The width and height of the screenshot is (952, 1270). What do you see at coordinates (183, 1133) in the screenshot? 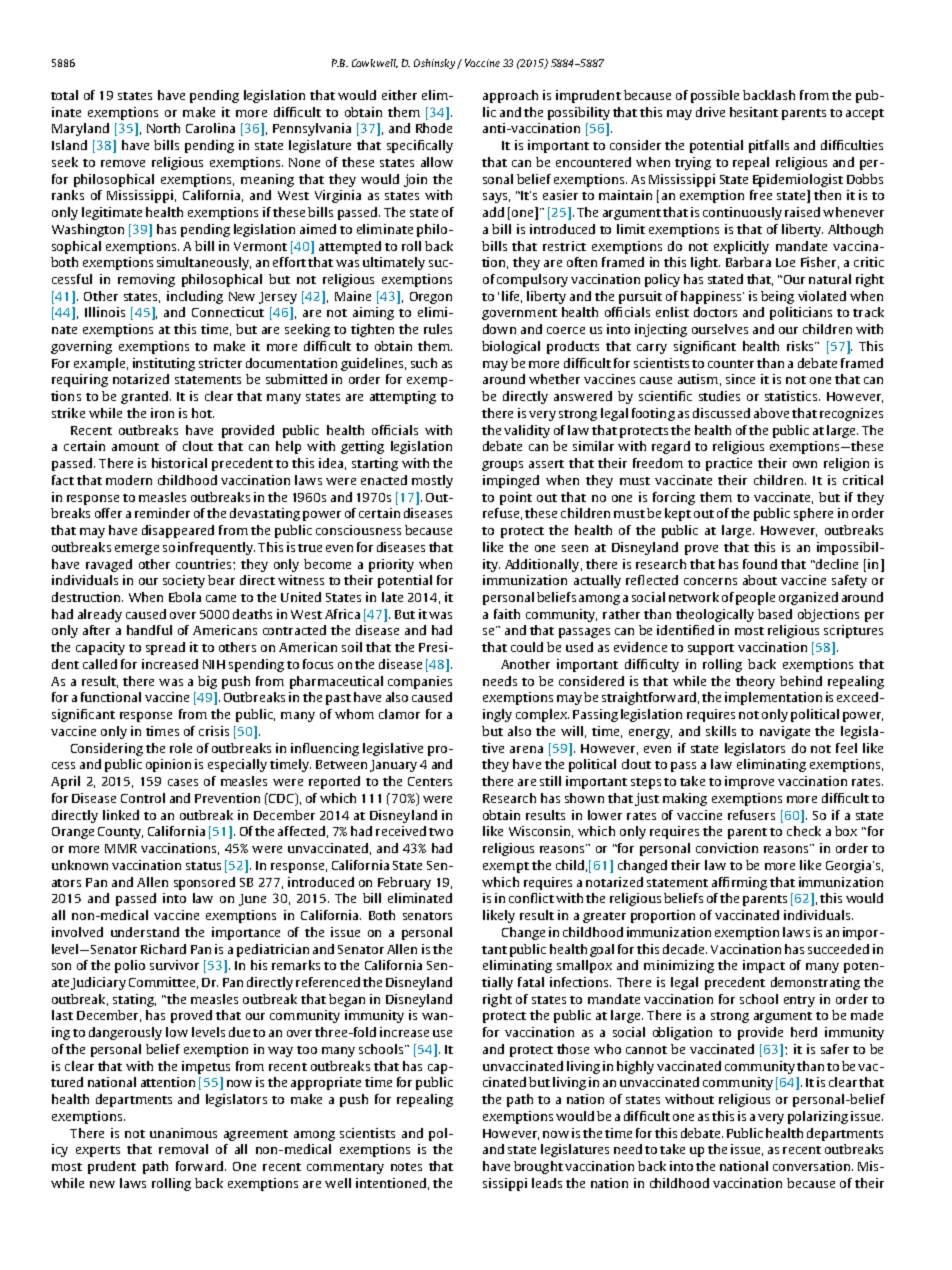
I see `unanimous` at bounding box center [183, 1133].
